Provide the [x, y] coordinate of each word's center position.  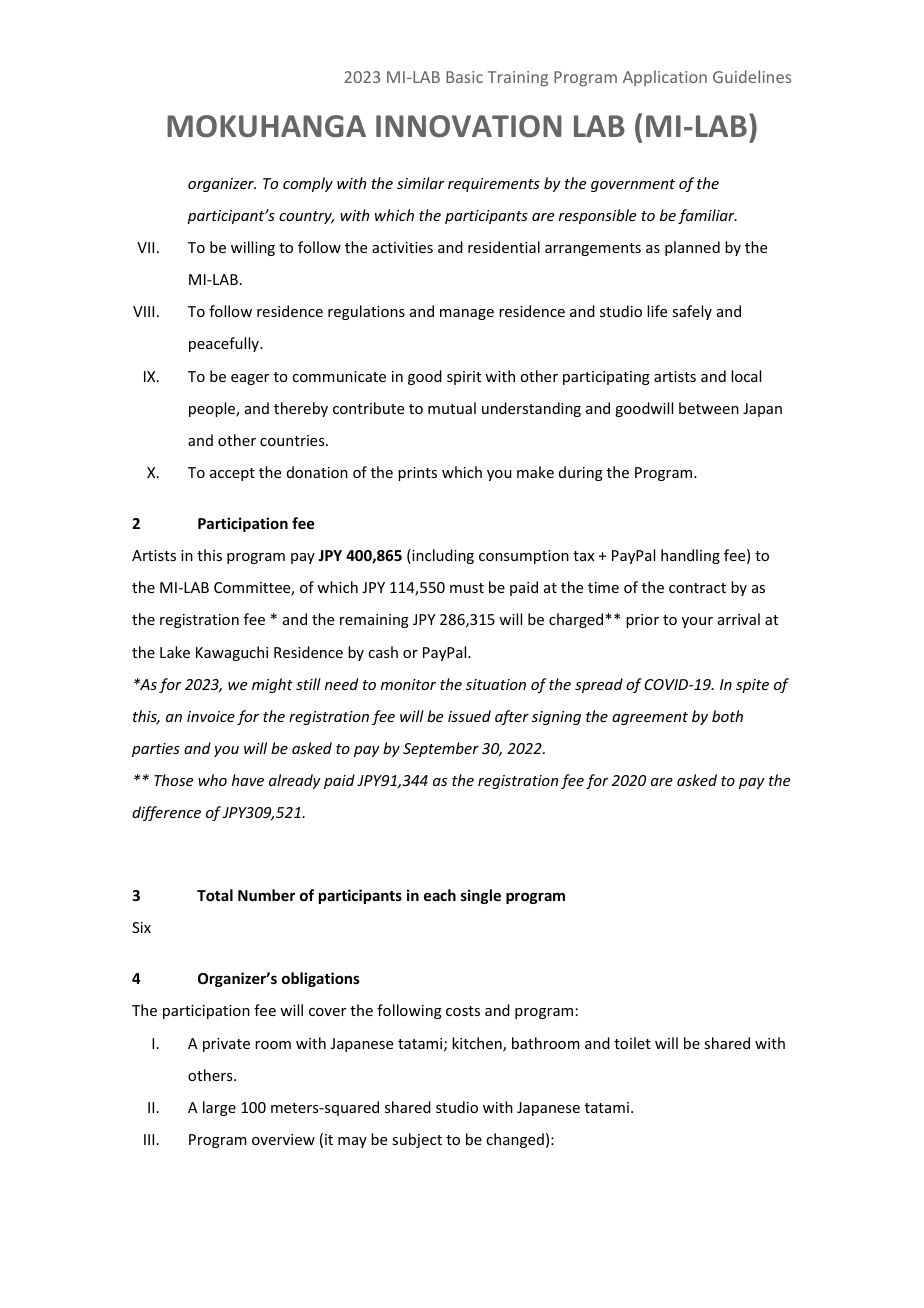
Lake [175, 652]
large [219, 1108]
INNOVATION [469, 126]
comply [308, 184]
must [467, 588]
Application [665, 78]
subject [417, 1140]
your [697, 622]
